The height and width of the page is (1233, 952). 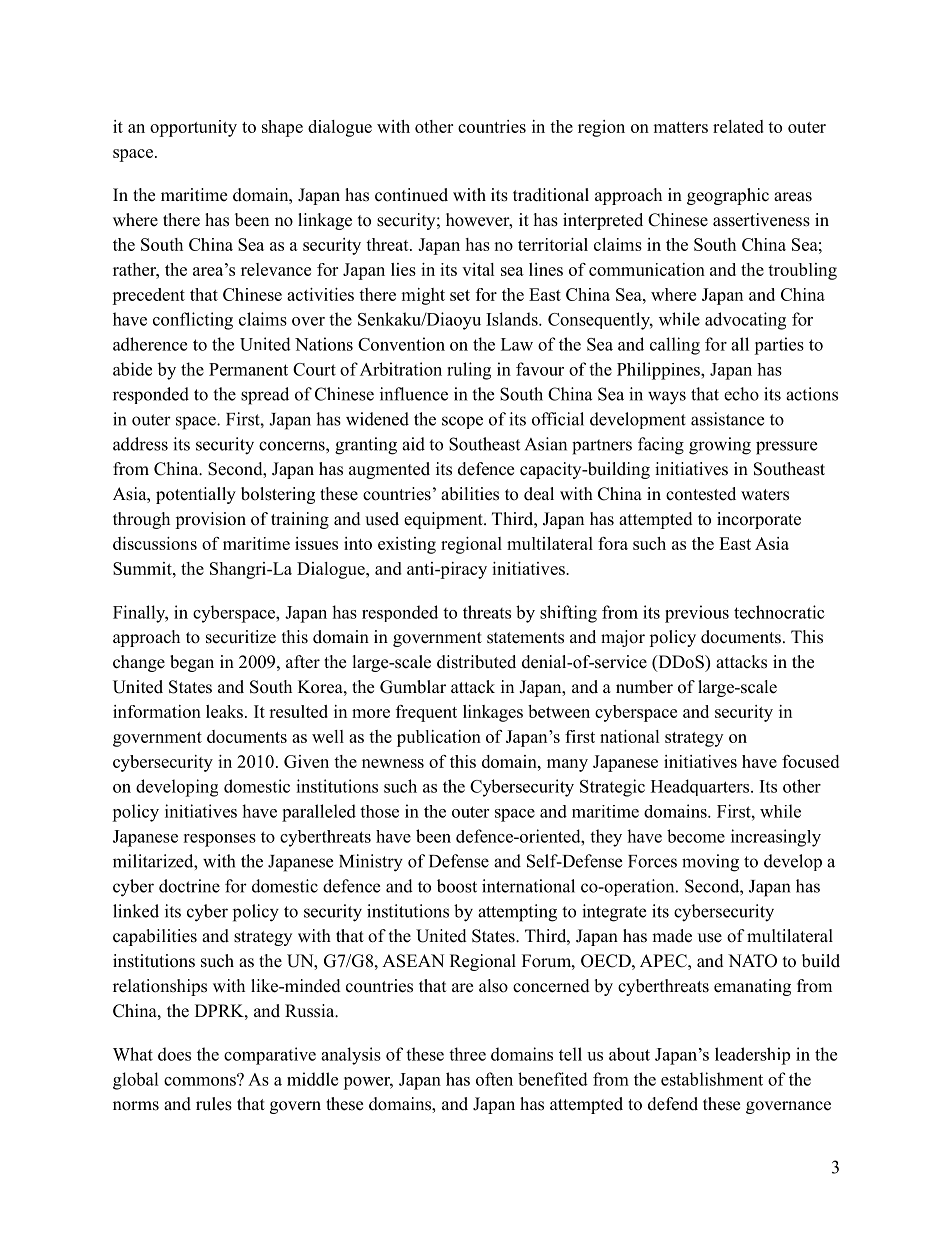 What do you see at coordinates (193, 128) in the page?
I see `opportunity` at bounding box center [193, 128].
